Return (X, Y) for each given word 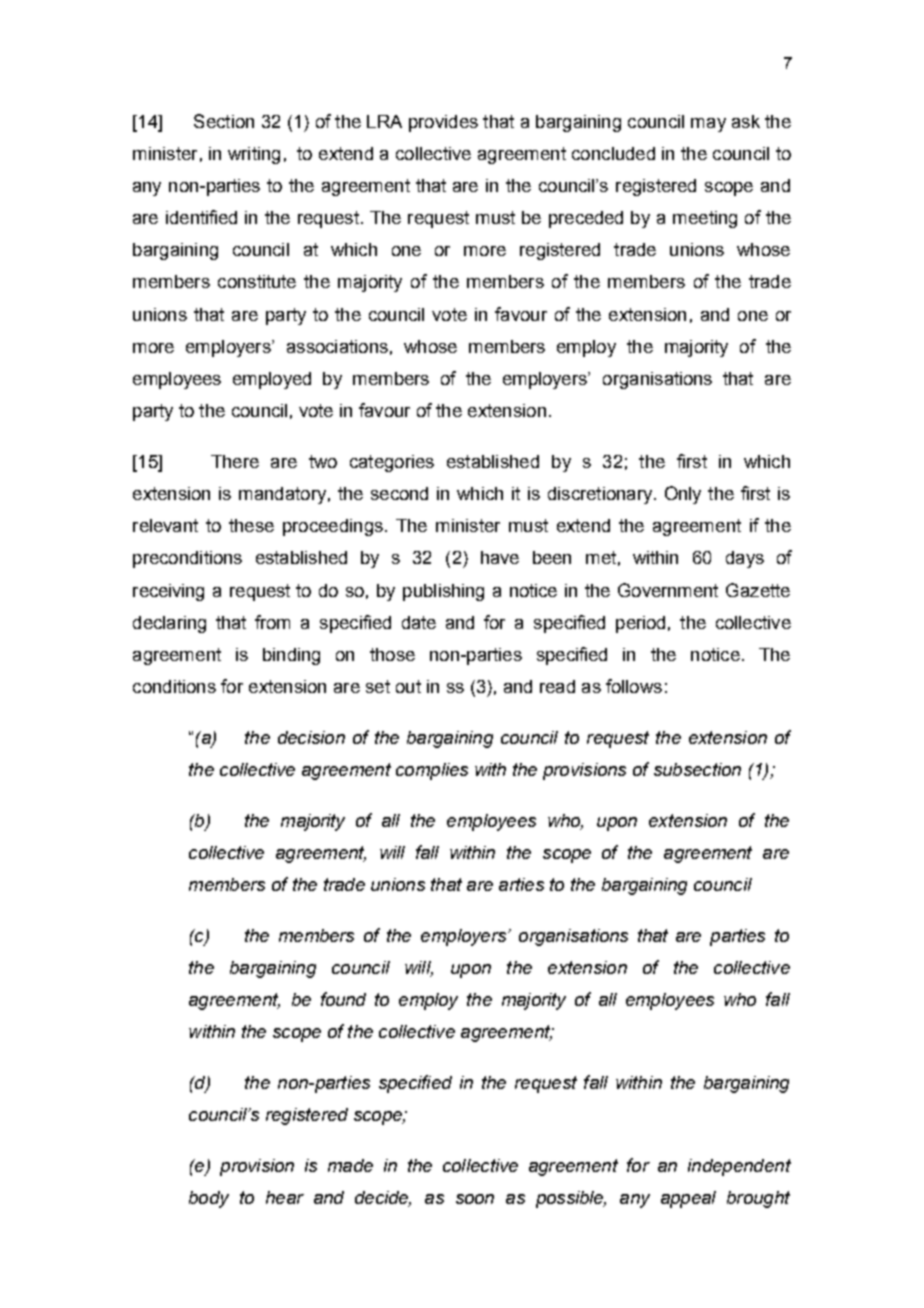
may (708, 125)
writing (254, 155)
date (419, 622)
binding (291, 656)
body (209, 1199)
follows (634, 686)
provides (443, 123)
